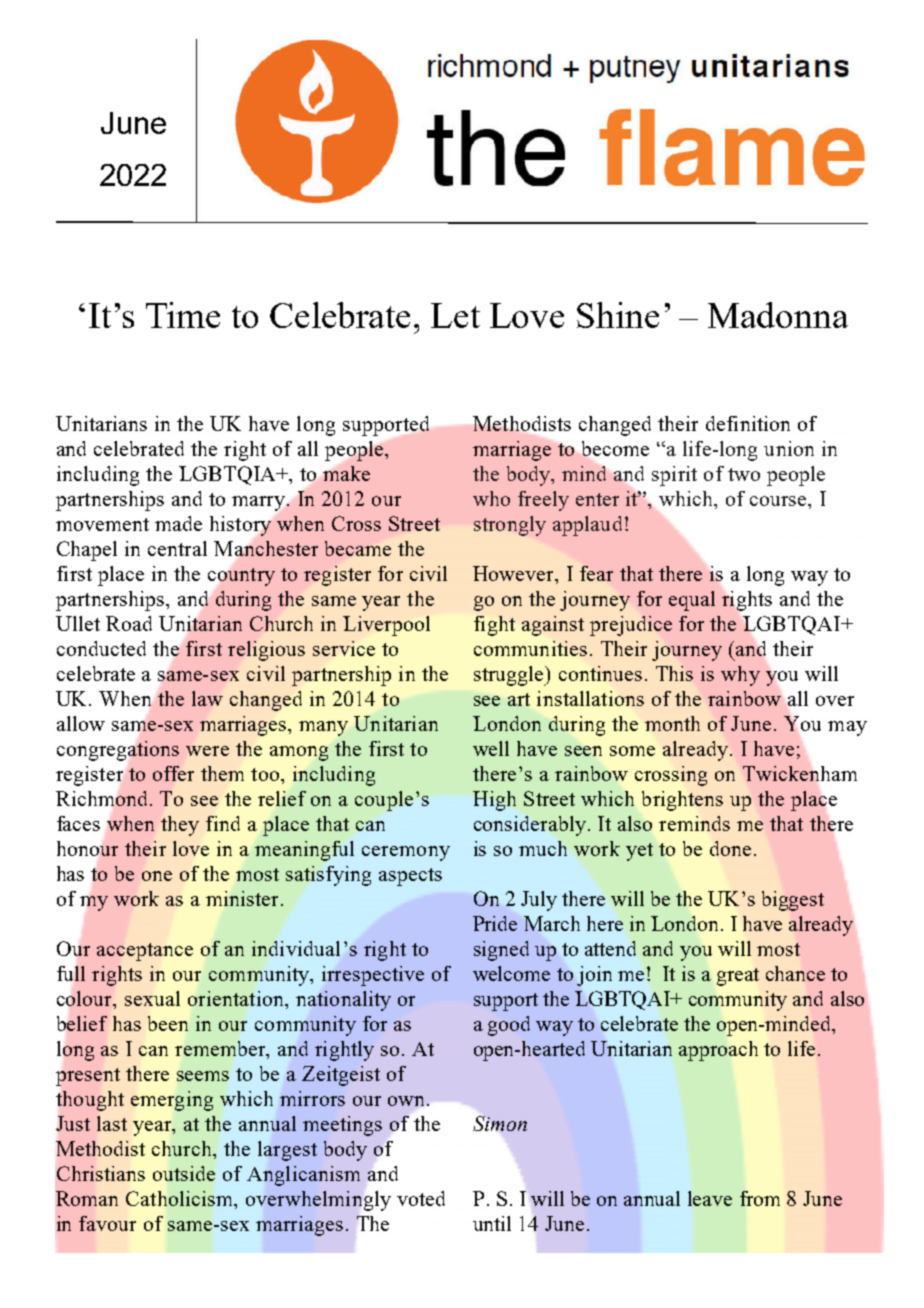 The image size is (924, 1308). I want to click on month, so click(672, 723).
